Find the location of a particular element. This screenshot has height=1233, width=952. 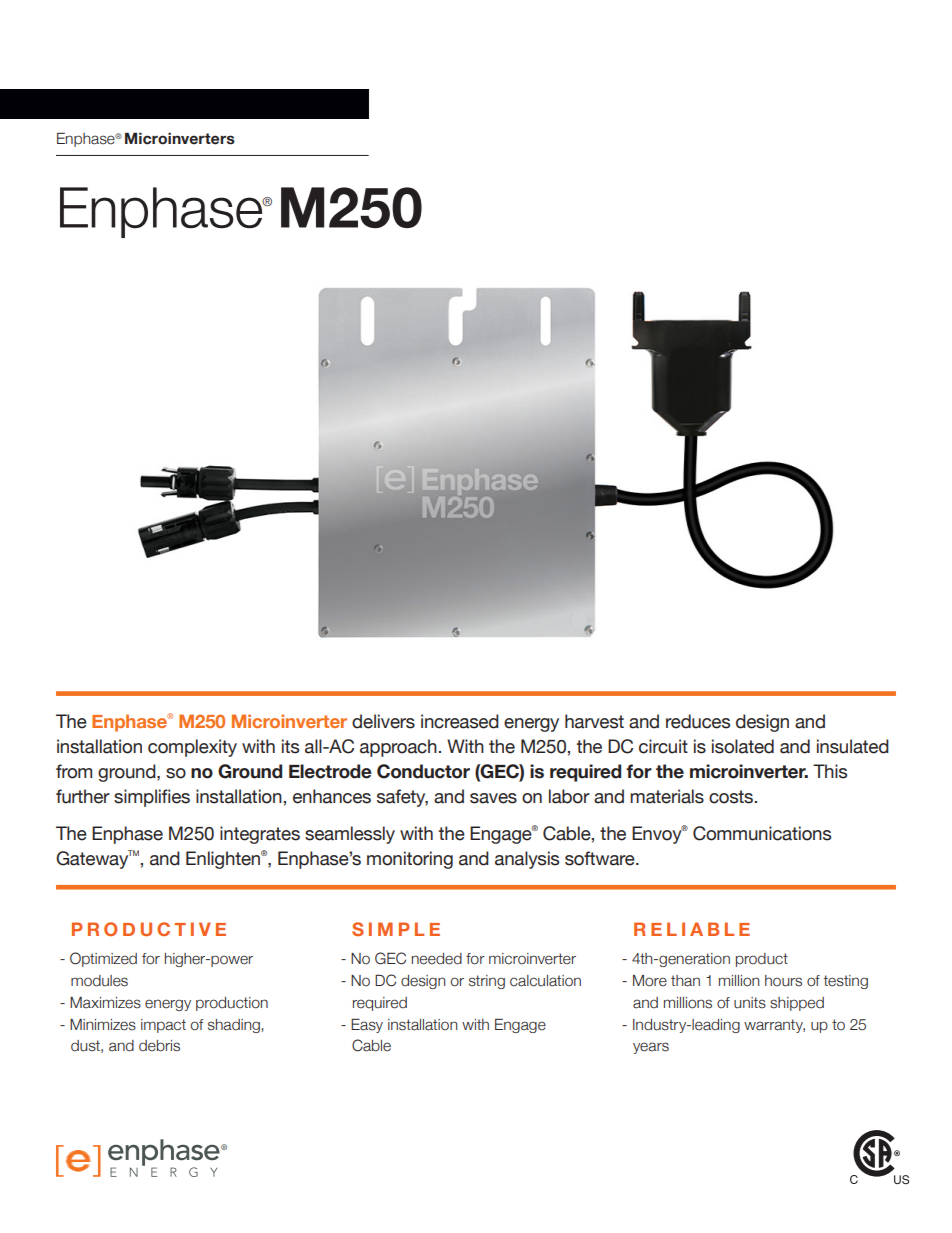

warranty is located at coordinates (774, 1026).
